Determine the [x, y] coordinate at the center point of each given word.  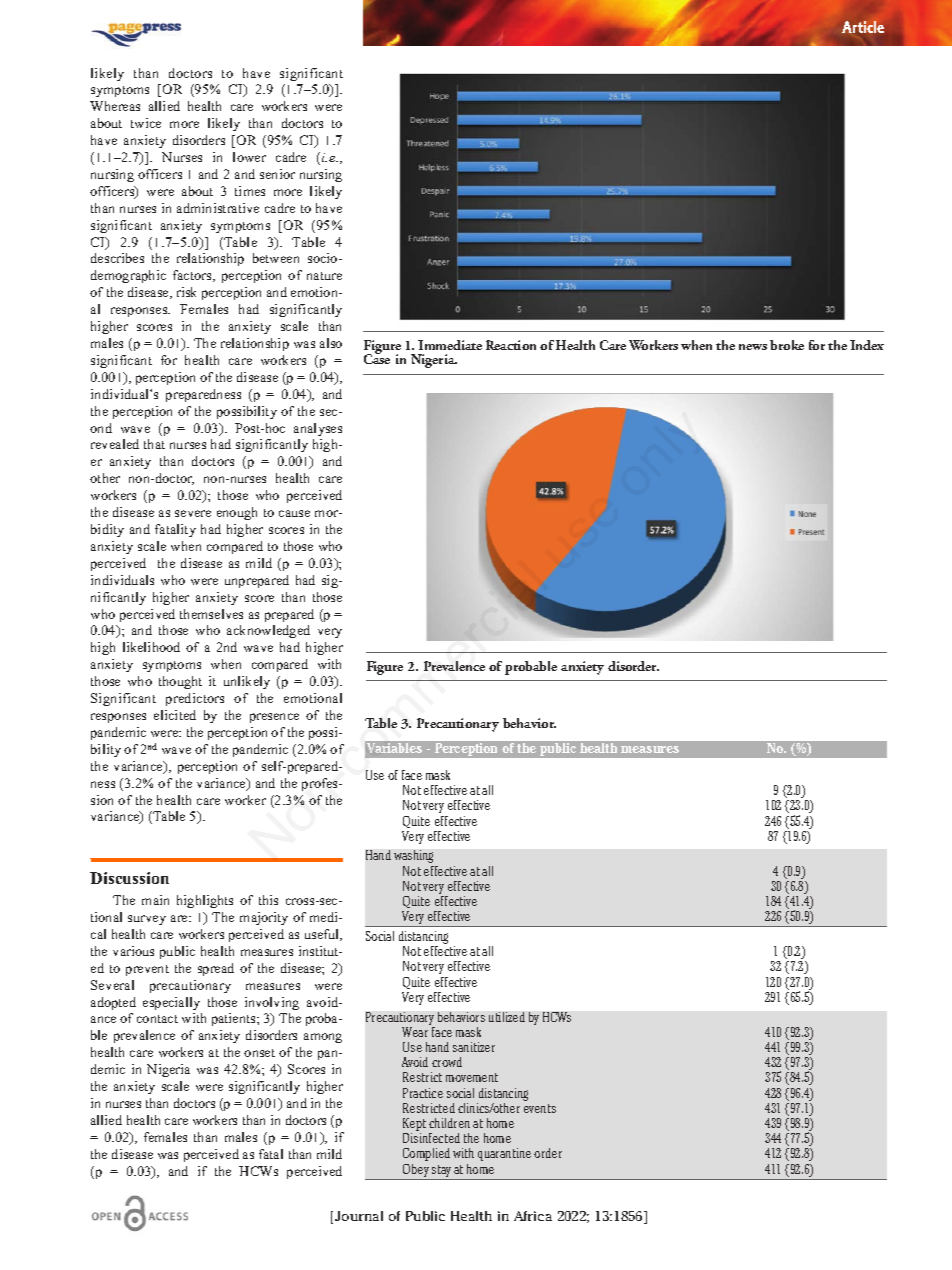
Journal [359, 1216]
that [154, 444]
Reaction [511, 345]
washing [413, 856]
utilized [507, 1017]
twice [146, 123]
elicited [175, 715]
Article [863, 27]
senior [277, 174]
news [753, 347]
